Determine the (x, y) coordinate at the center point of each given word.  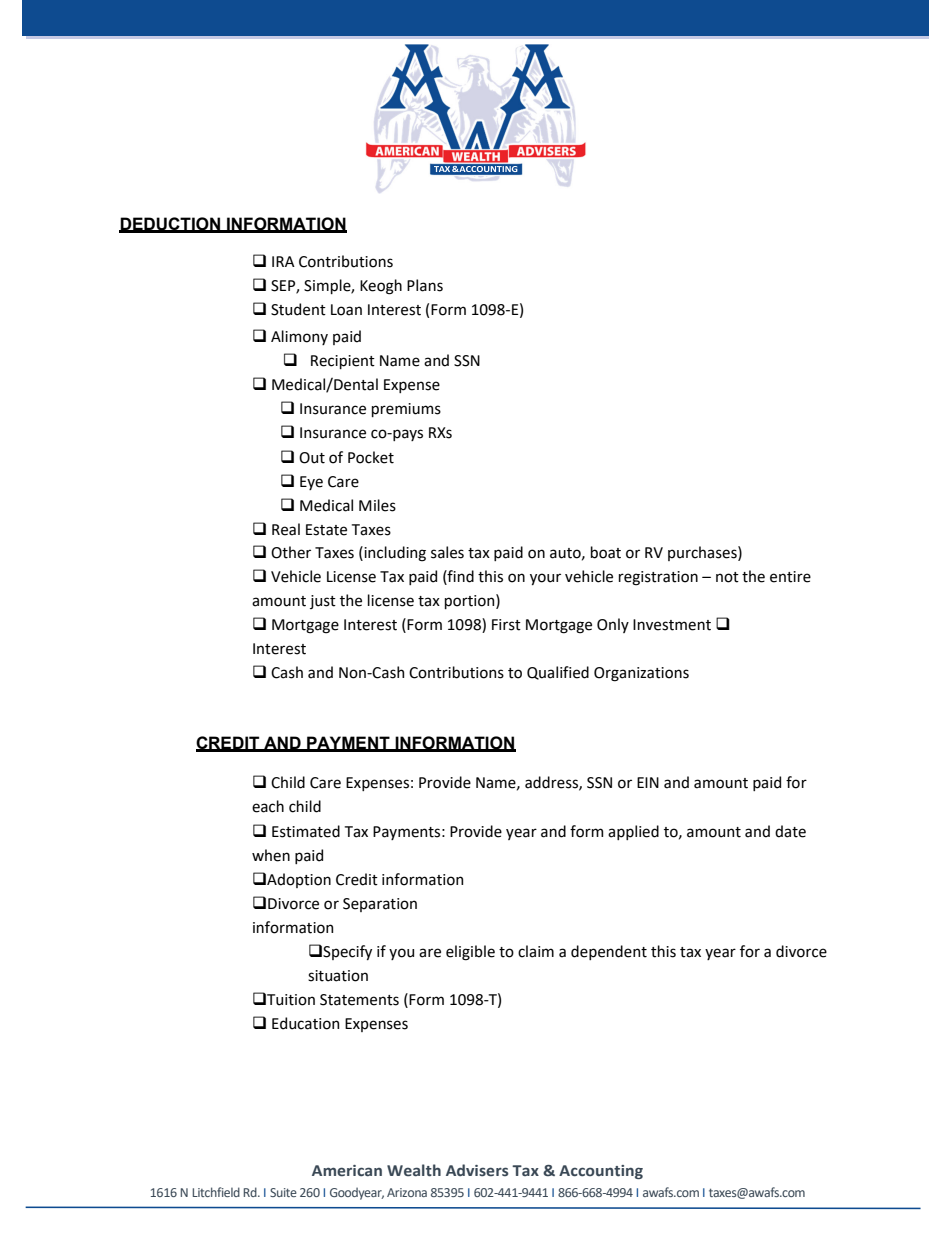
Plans (425, 285)
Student (298, 309)
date (790, 831)
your (545, 579)
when (271, 855)
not (727, 577)
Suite (283, 1192)
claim (536, 951)
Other (291, 552)
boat (606, 552)
